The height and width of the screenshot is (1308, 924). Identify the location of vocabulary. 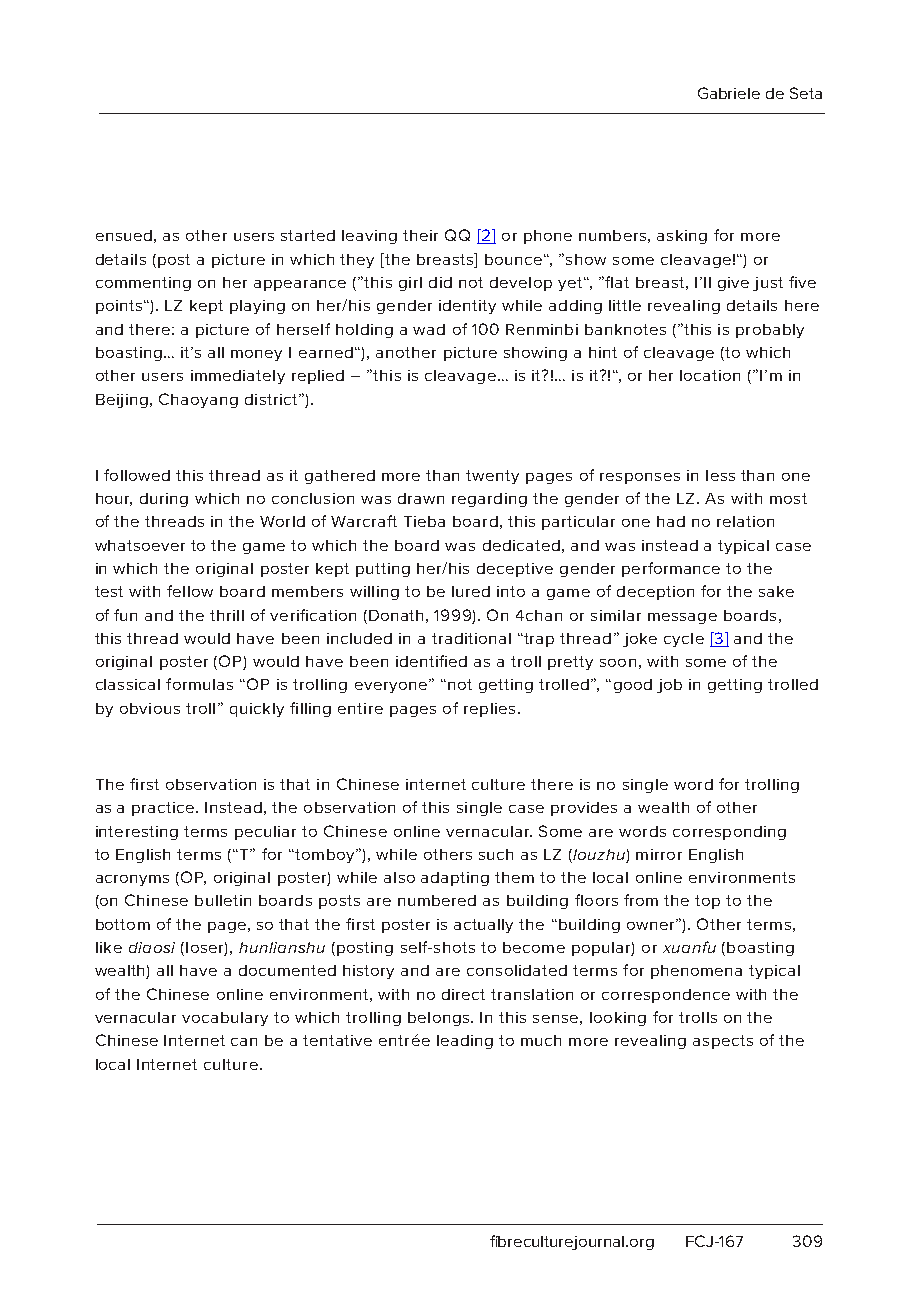
(225, 1019).
